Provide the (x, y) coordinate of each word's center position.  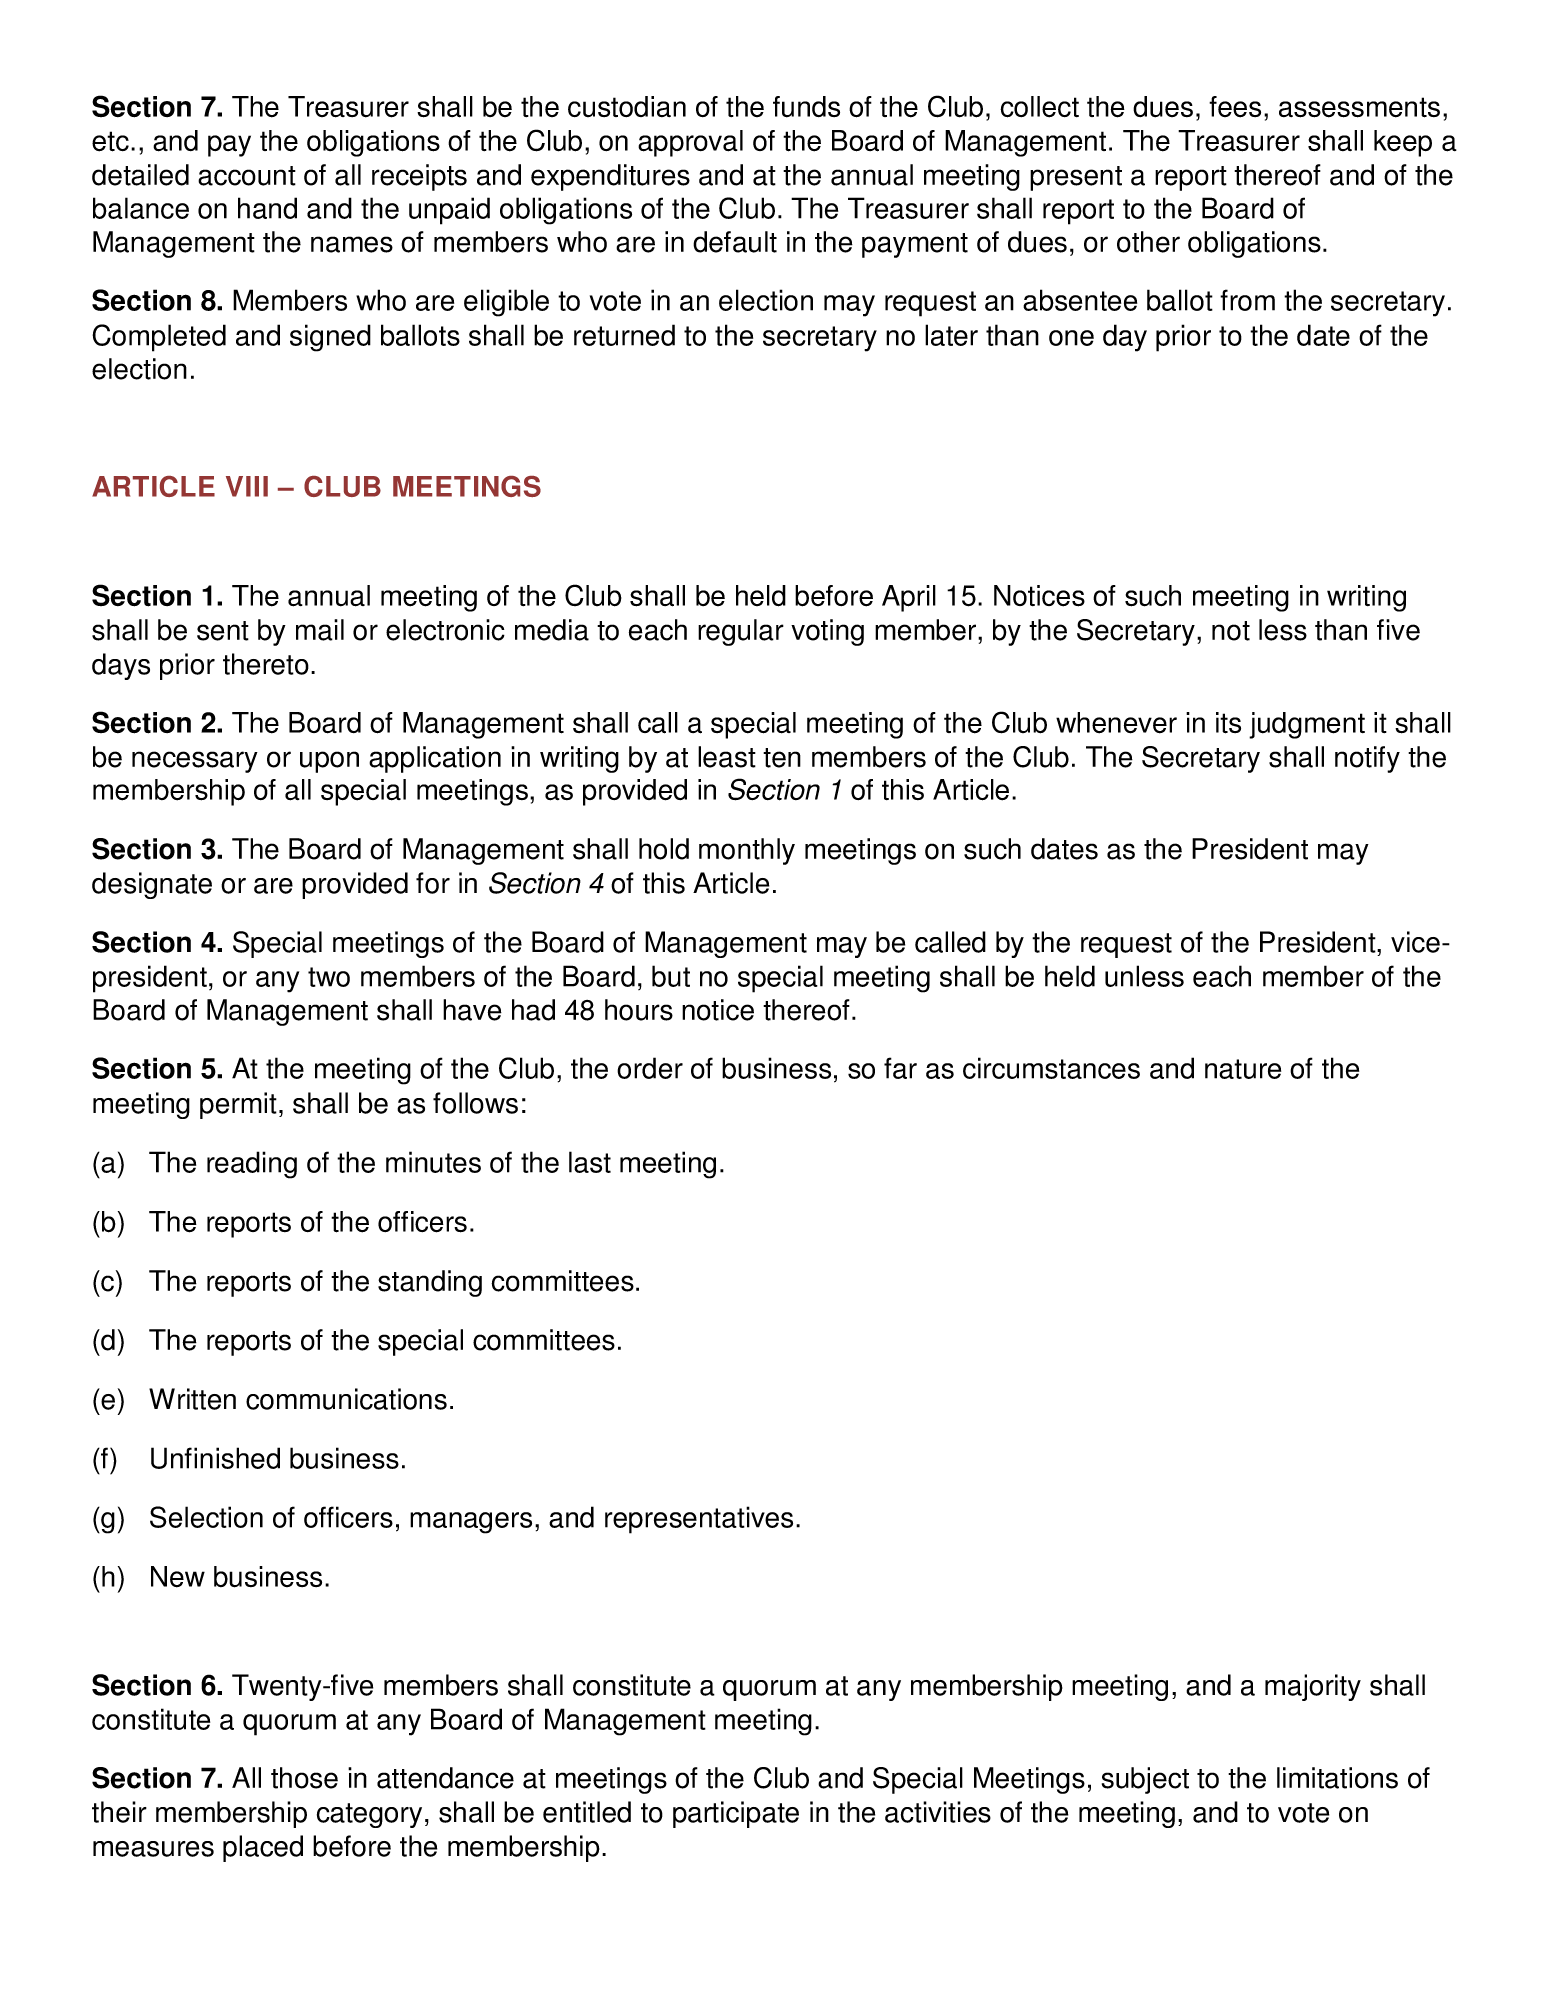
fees (1235, 107)
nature (1243, 1069)
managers (471, 1523)
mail (320, 630)
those (304, 1778)
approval (690, 143)
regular (741, 632)
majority (1313, 1687)
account (247, 176)
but (671, 976)
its (1228, 723)
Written (192, 1399)
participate (736, 1814)
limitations (1337, 1778)
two (329, 977)
